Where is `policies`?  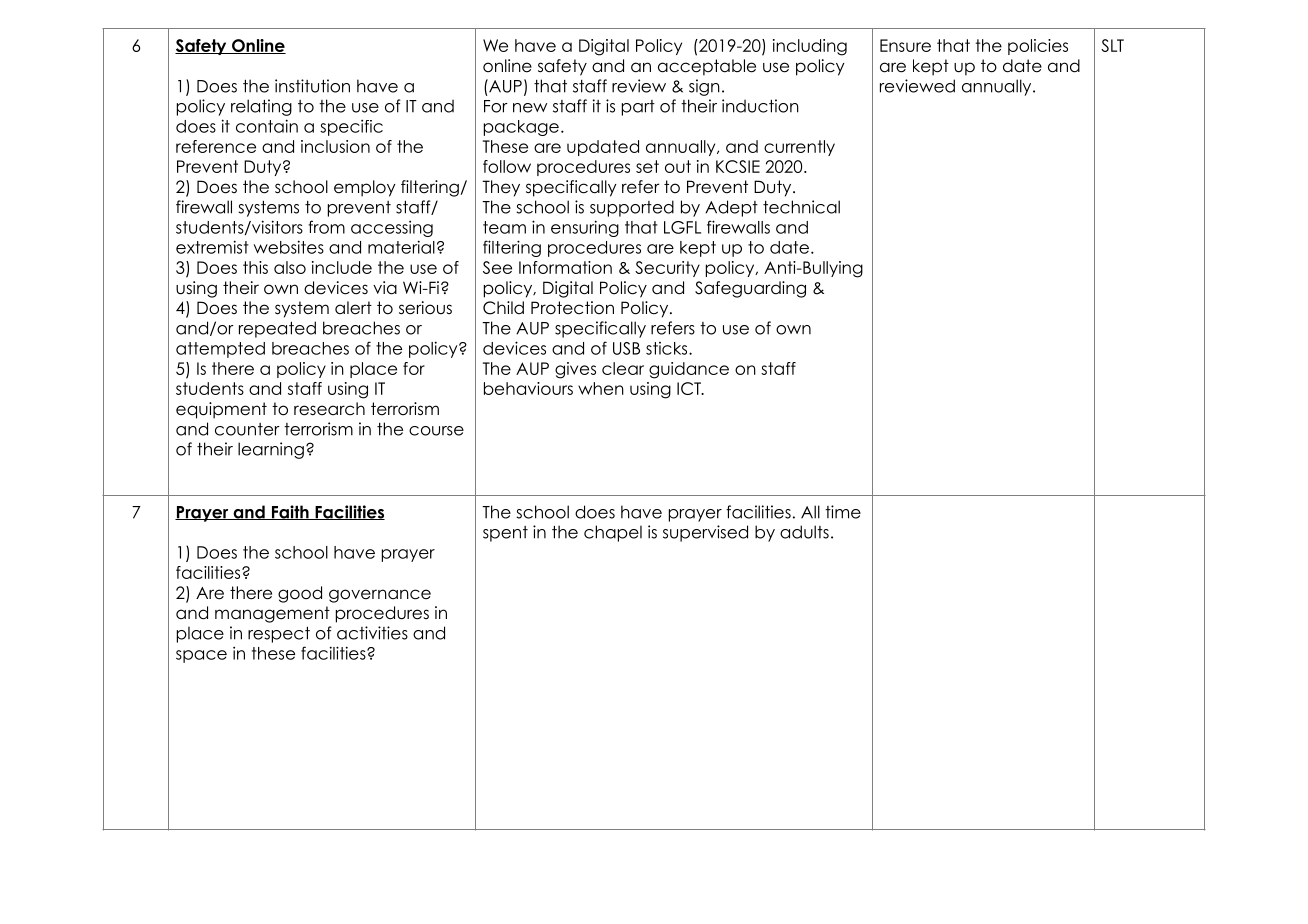 policies is located at coordinates (1038, 47).
